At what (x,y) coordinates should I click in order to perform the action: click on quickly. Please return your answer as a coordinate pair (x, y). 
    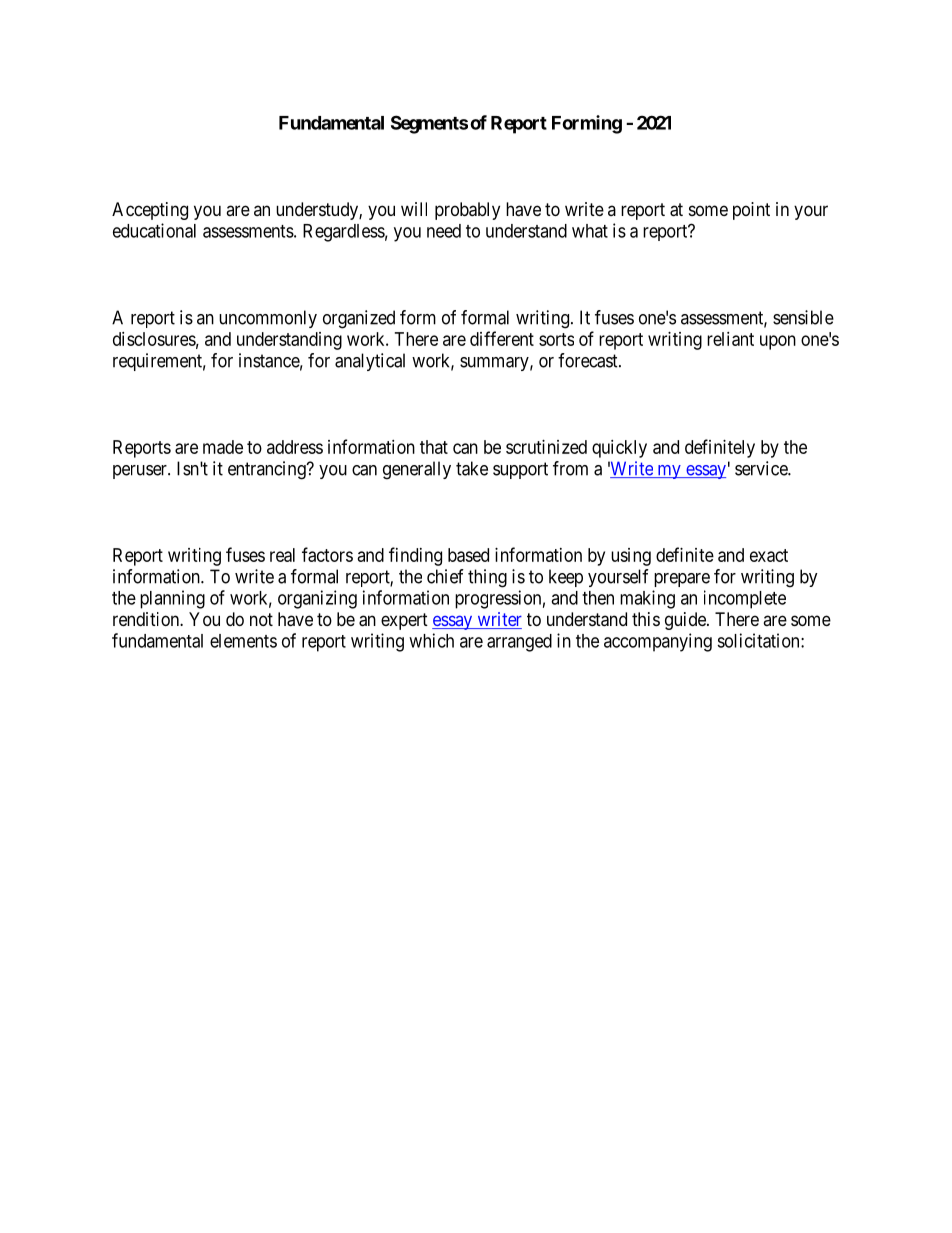
    Looking at the image, I should click on (619, 449).
